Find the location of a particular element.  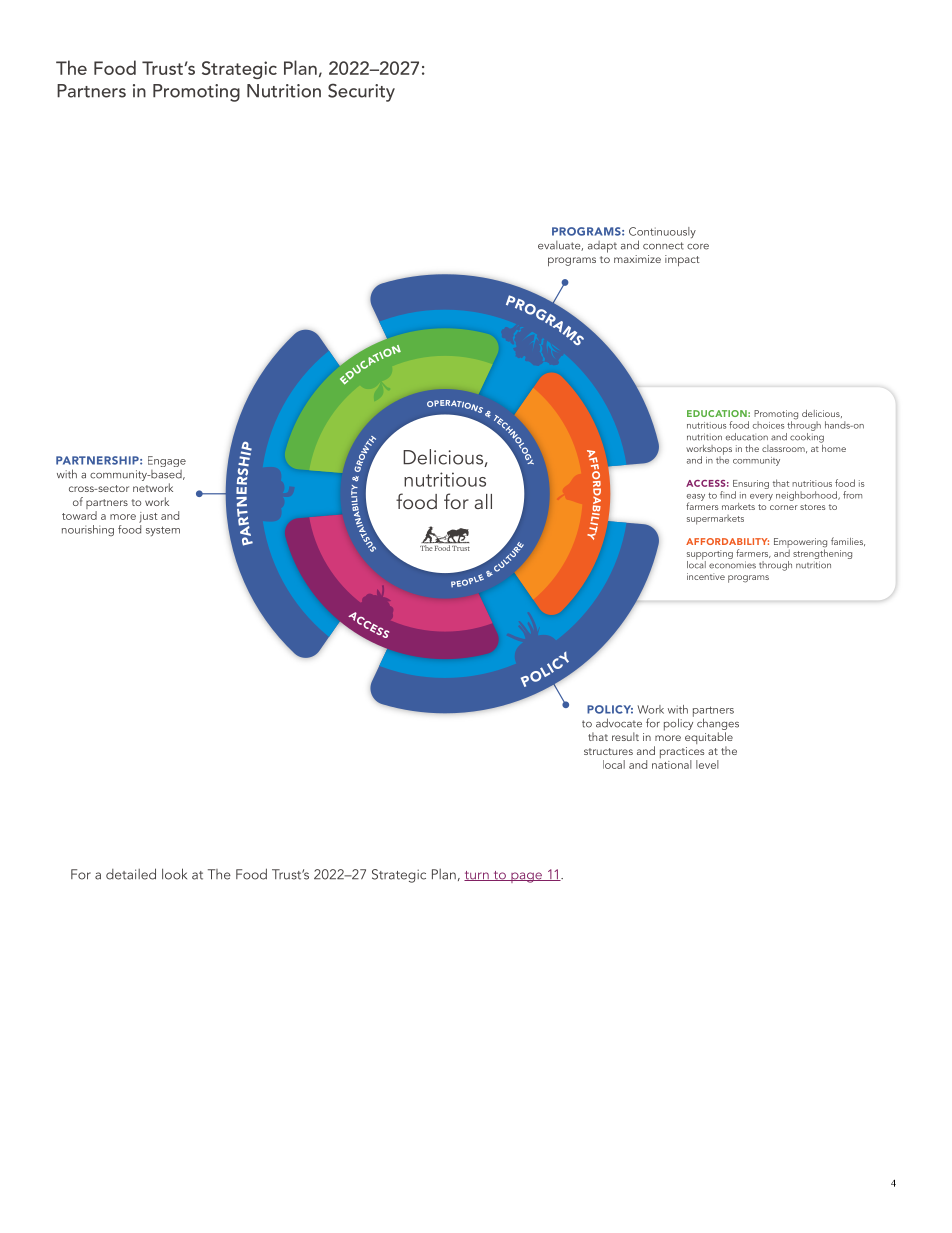

Engage is located at coordinates (167, 461).
